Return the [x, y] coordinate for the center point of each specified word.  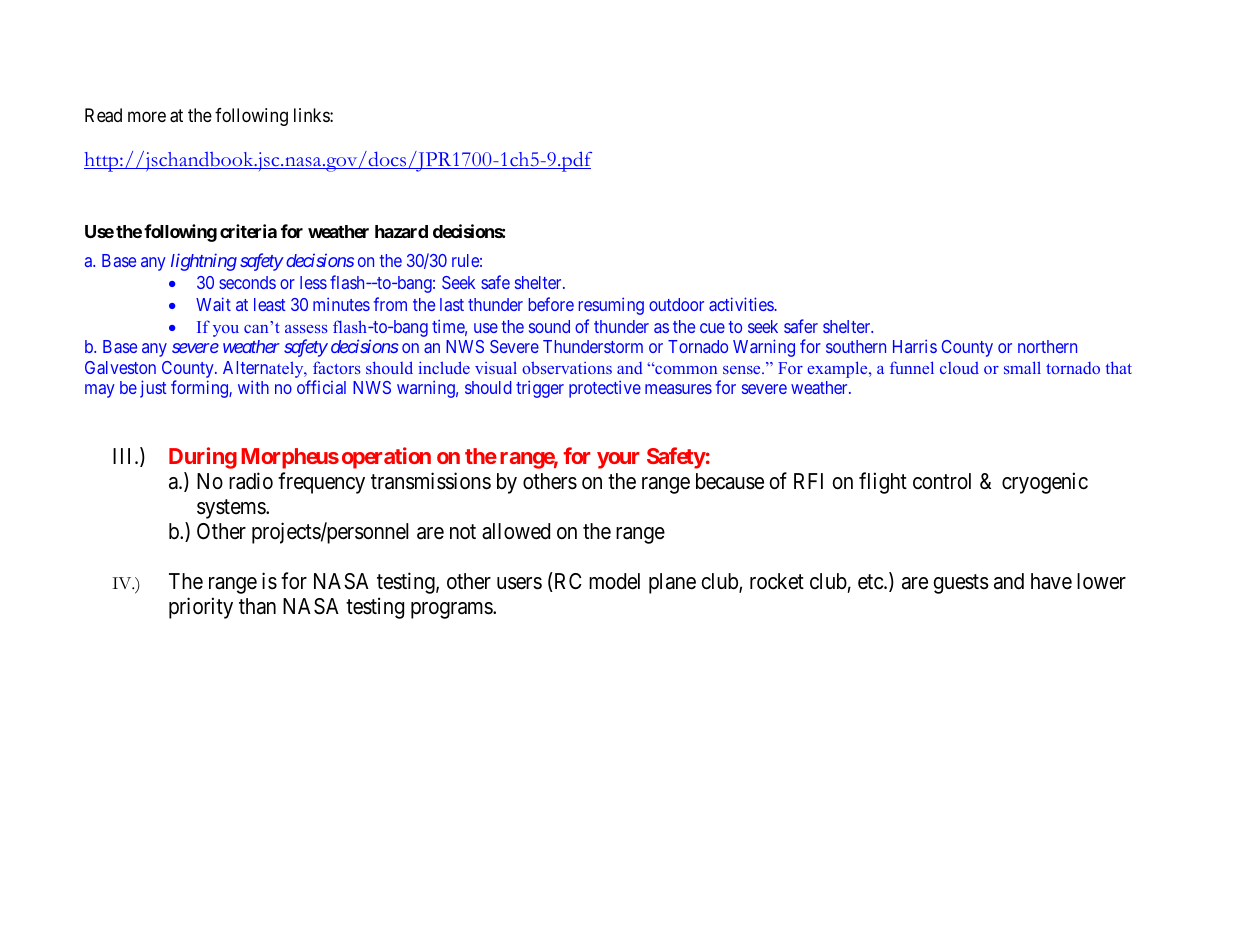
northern [1047, 346]
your [618, 460]
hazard [401, 231]
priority [201, 608]
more [147, 116]
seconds [247, 282]
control [942, 481]
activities [742, 304]
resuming [611, 306]
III [124, 456]
